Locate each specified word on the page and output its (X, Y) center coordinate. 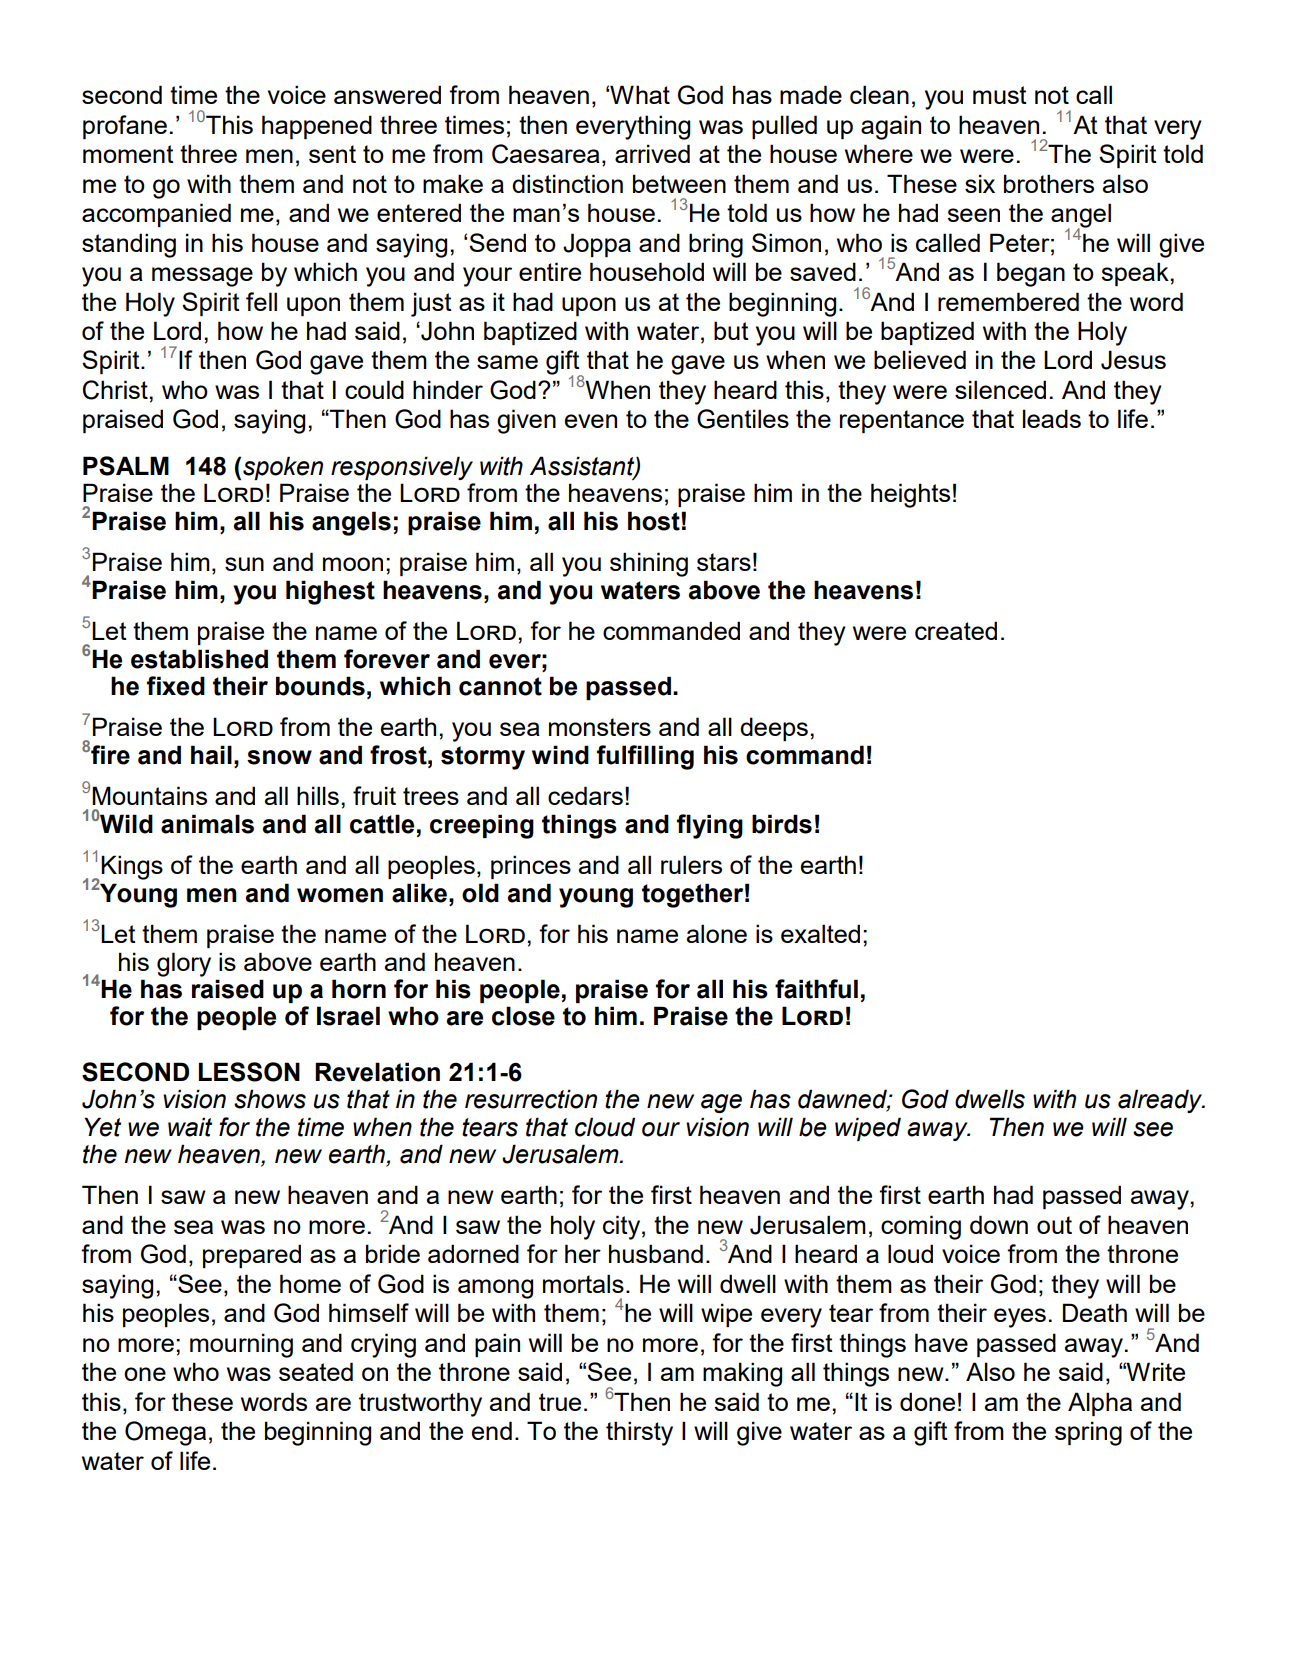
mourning (241, 1345)
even (591, 421)
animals (207, 824)
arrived (652, 153)
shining (649, 564)
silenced (1000, 389)
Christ (116, 390)
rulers (691, 864)
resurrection (531, 1099)
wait (190, 1127)
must (1000, 95)
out (1054, 1225)
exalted (820, 933)
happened (317, 127)
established (199, 659)
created (956, 630)
